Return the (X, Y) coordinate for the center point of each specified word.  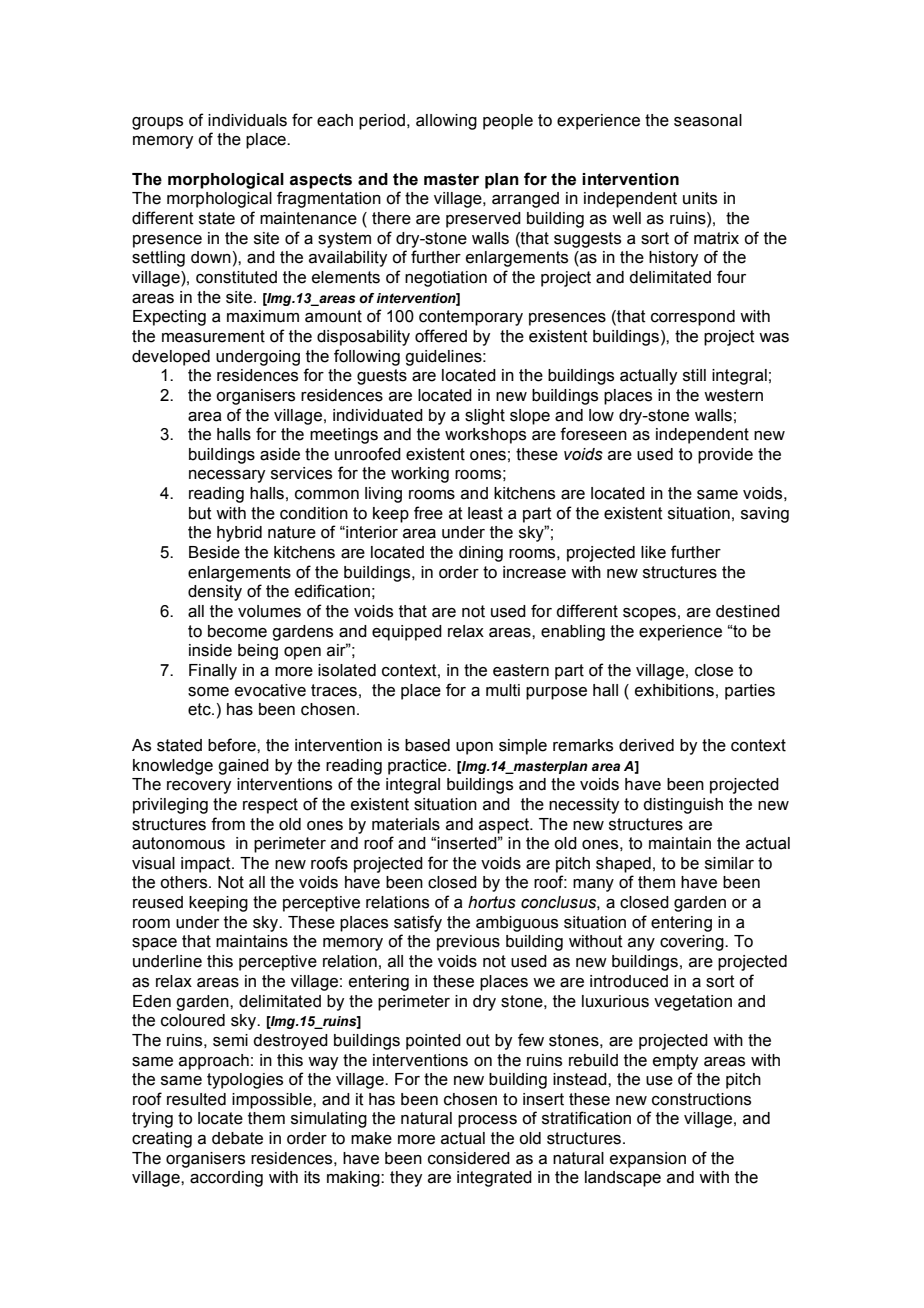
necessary (227, 476)
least (485, 513)
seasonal (708, 120)
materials (406, 824)
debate (237, 1138)
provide (725, 456)
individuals (247, 120)
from (228, 824)
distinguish (683, 806)
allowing (446, 122)
